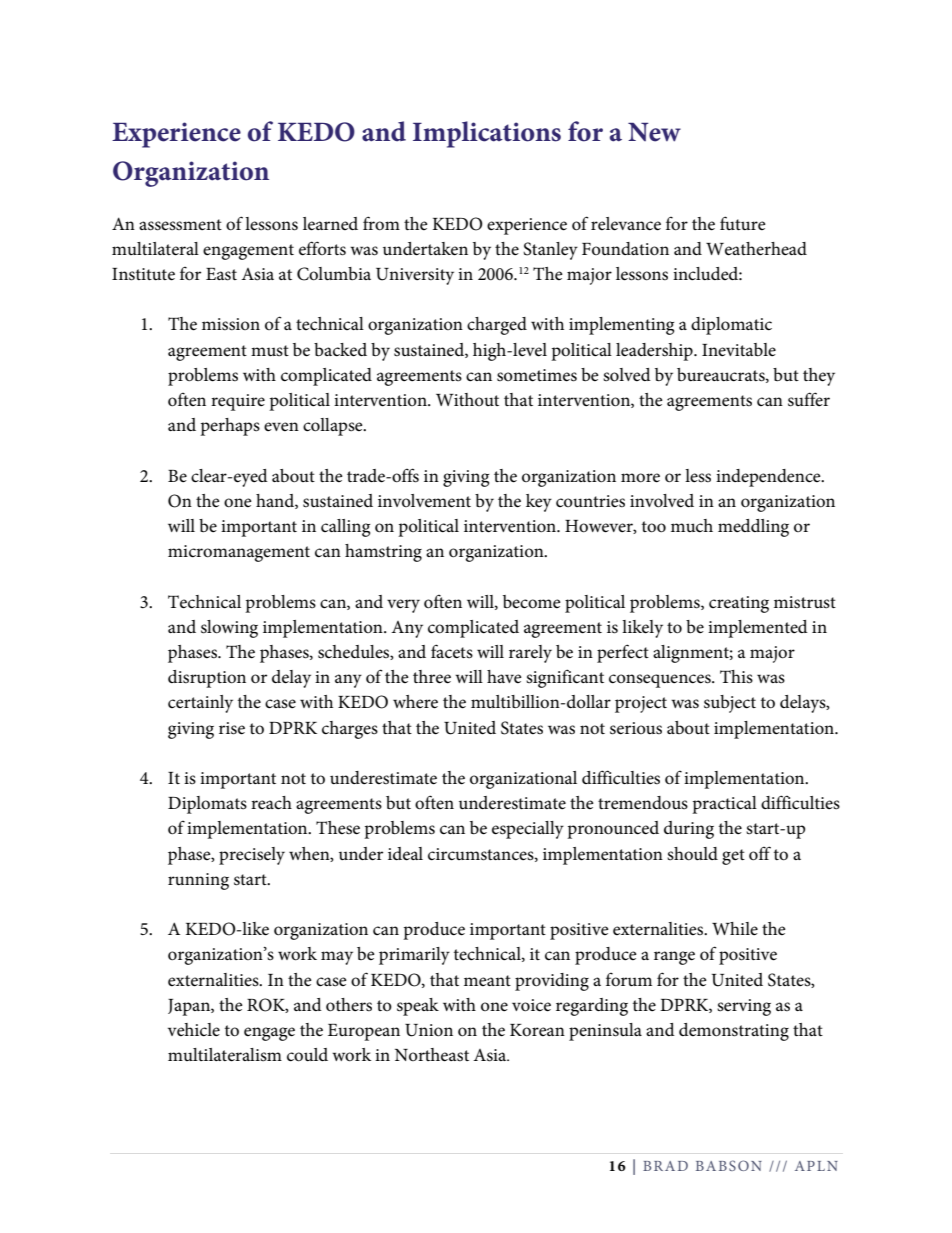  I want to click on Union, so click(429, 1030).
